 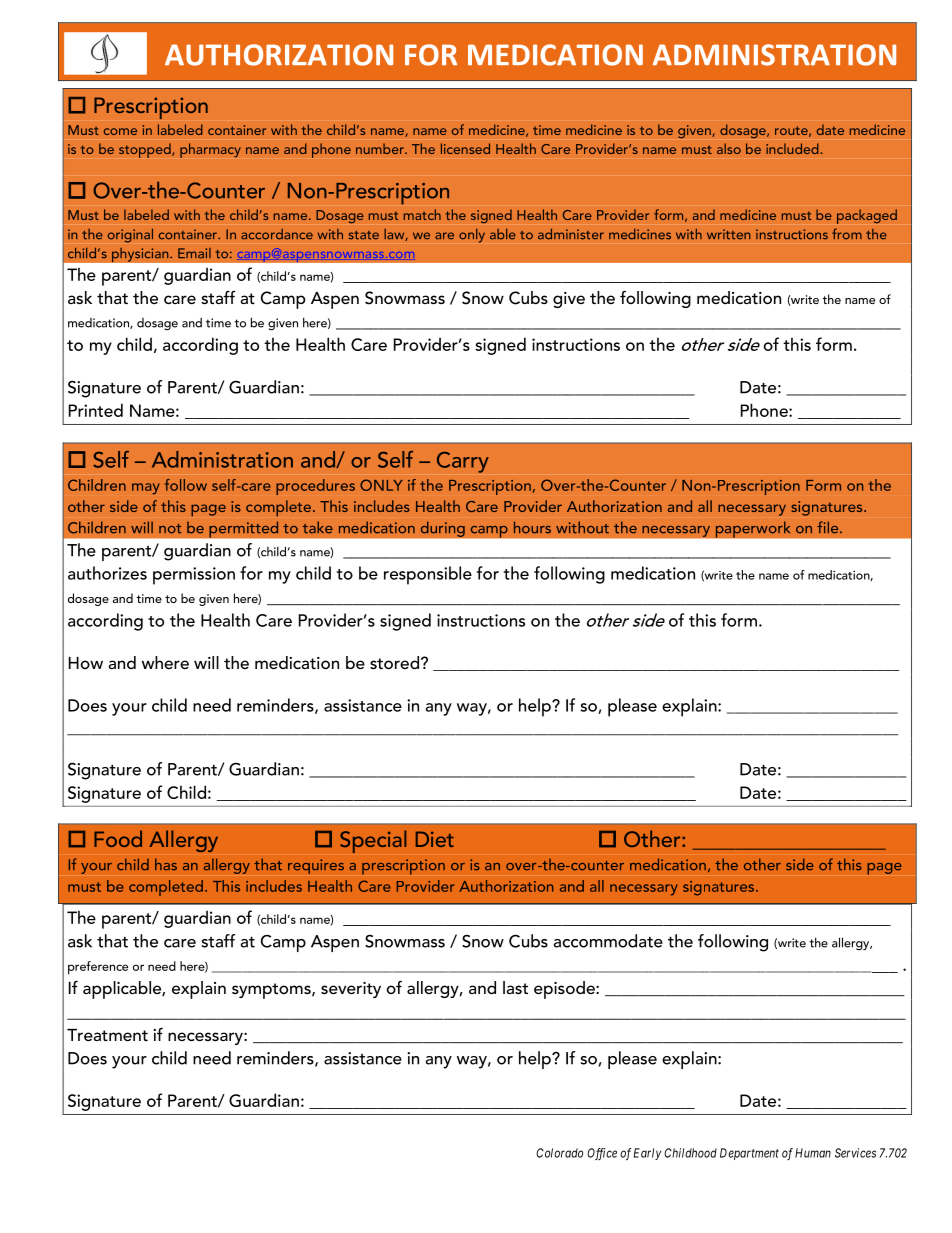 I want to click on Colorado, so click(x=559, y=1153).
